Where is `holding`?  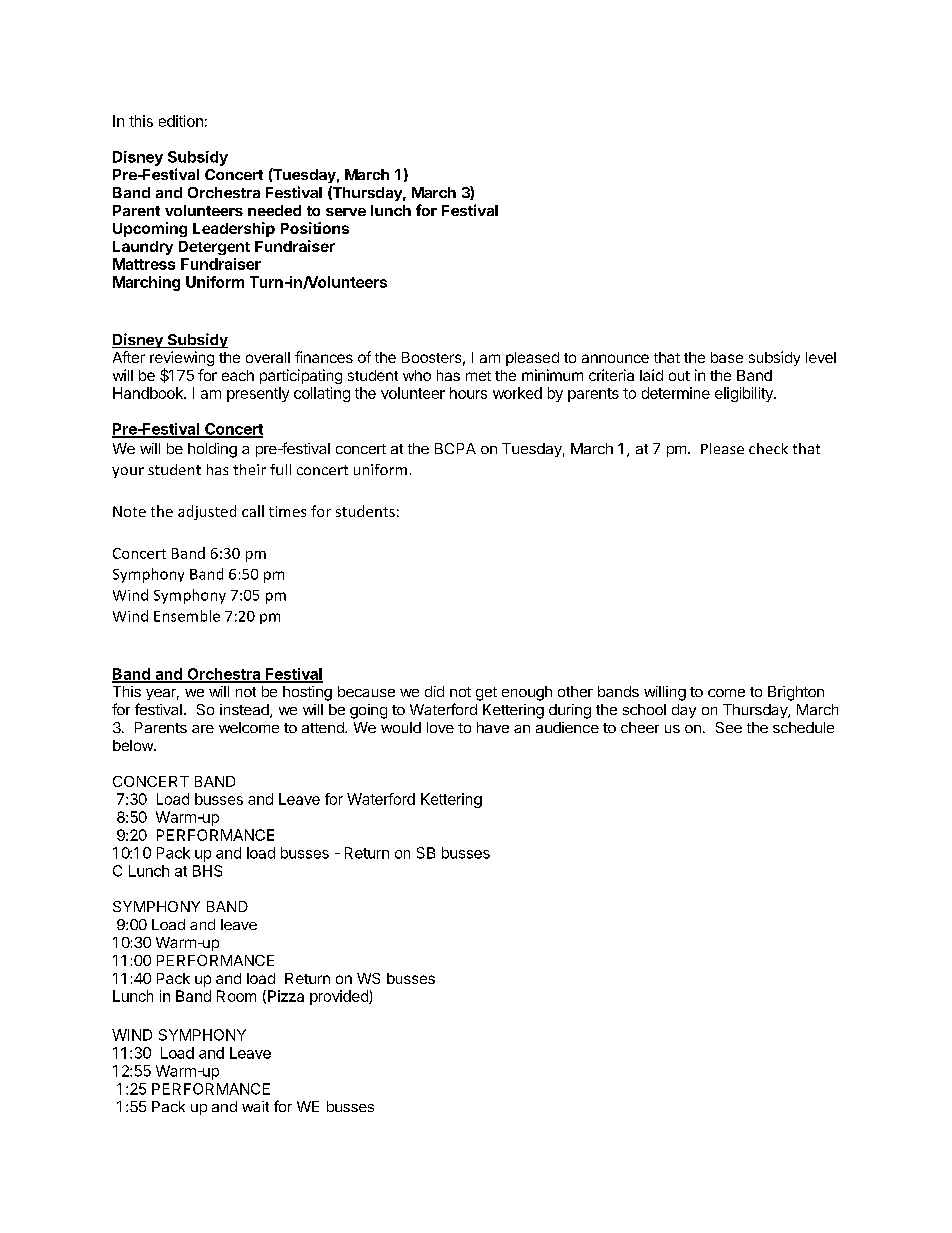 holding is located at coordinates (212, 450).
